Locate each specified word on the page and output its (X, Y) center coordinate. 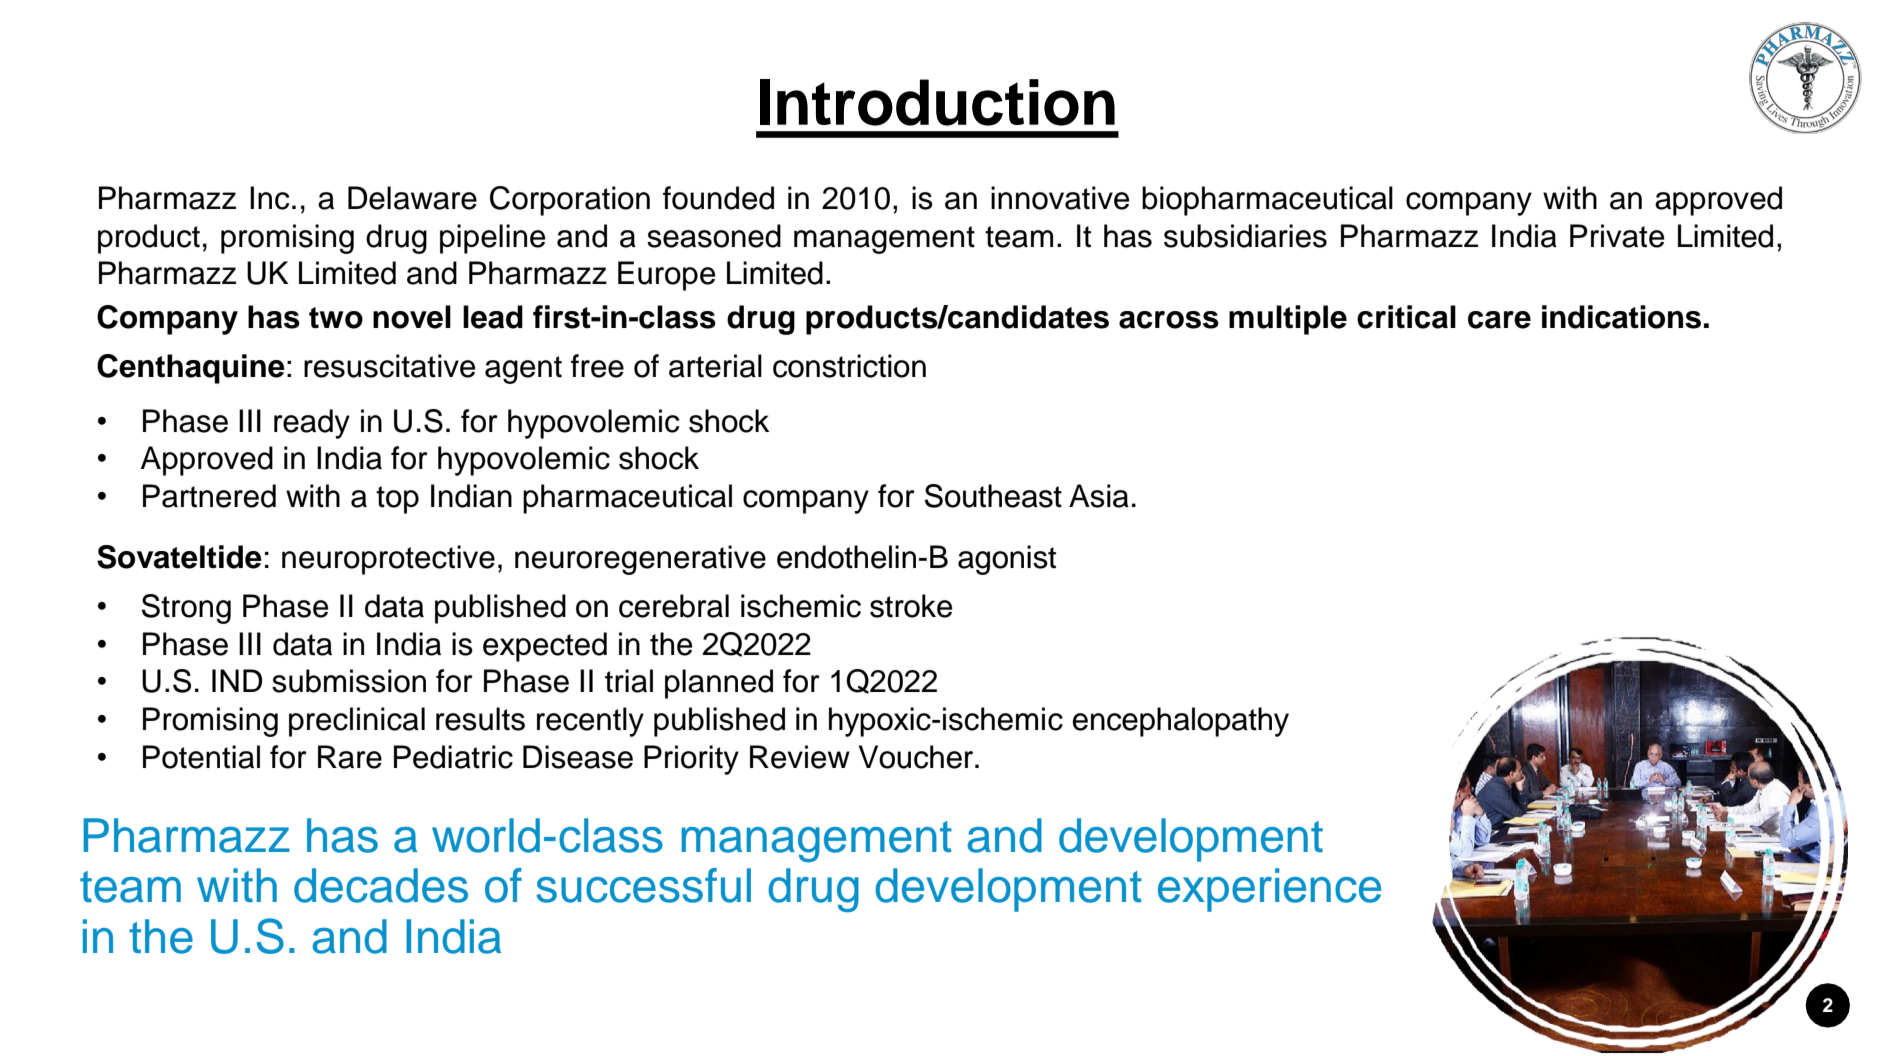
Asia (1099, 496)
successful (643, 885)
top (397, 500)
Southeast (993, 496)
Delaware (412, 198)
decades (381, 885)
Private (1617, 236)
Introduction (937, 102)
